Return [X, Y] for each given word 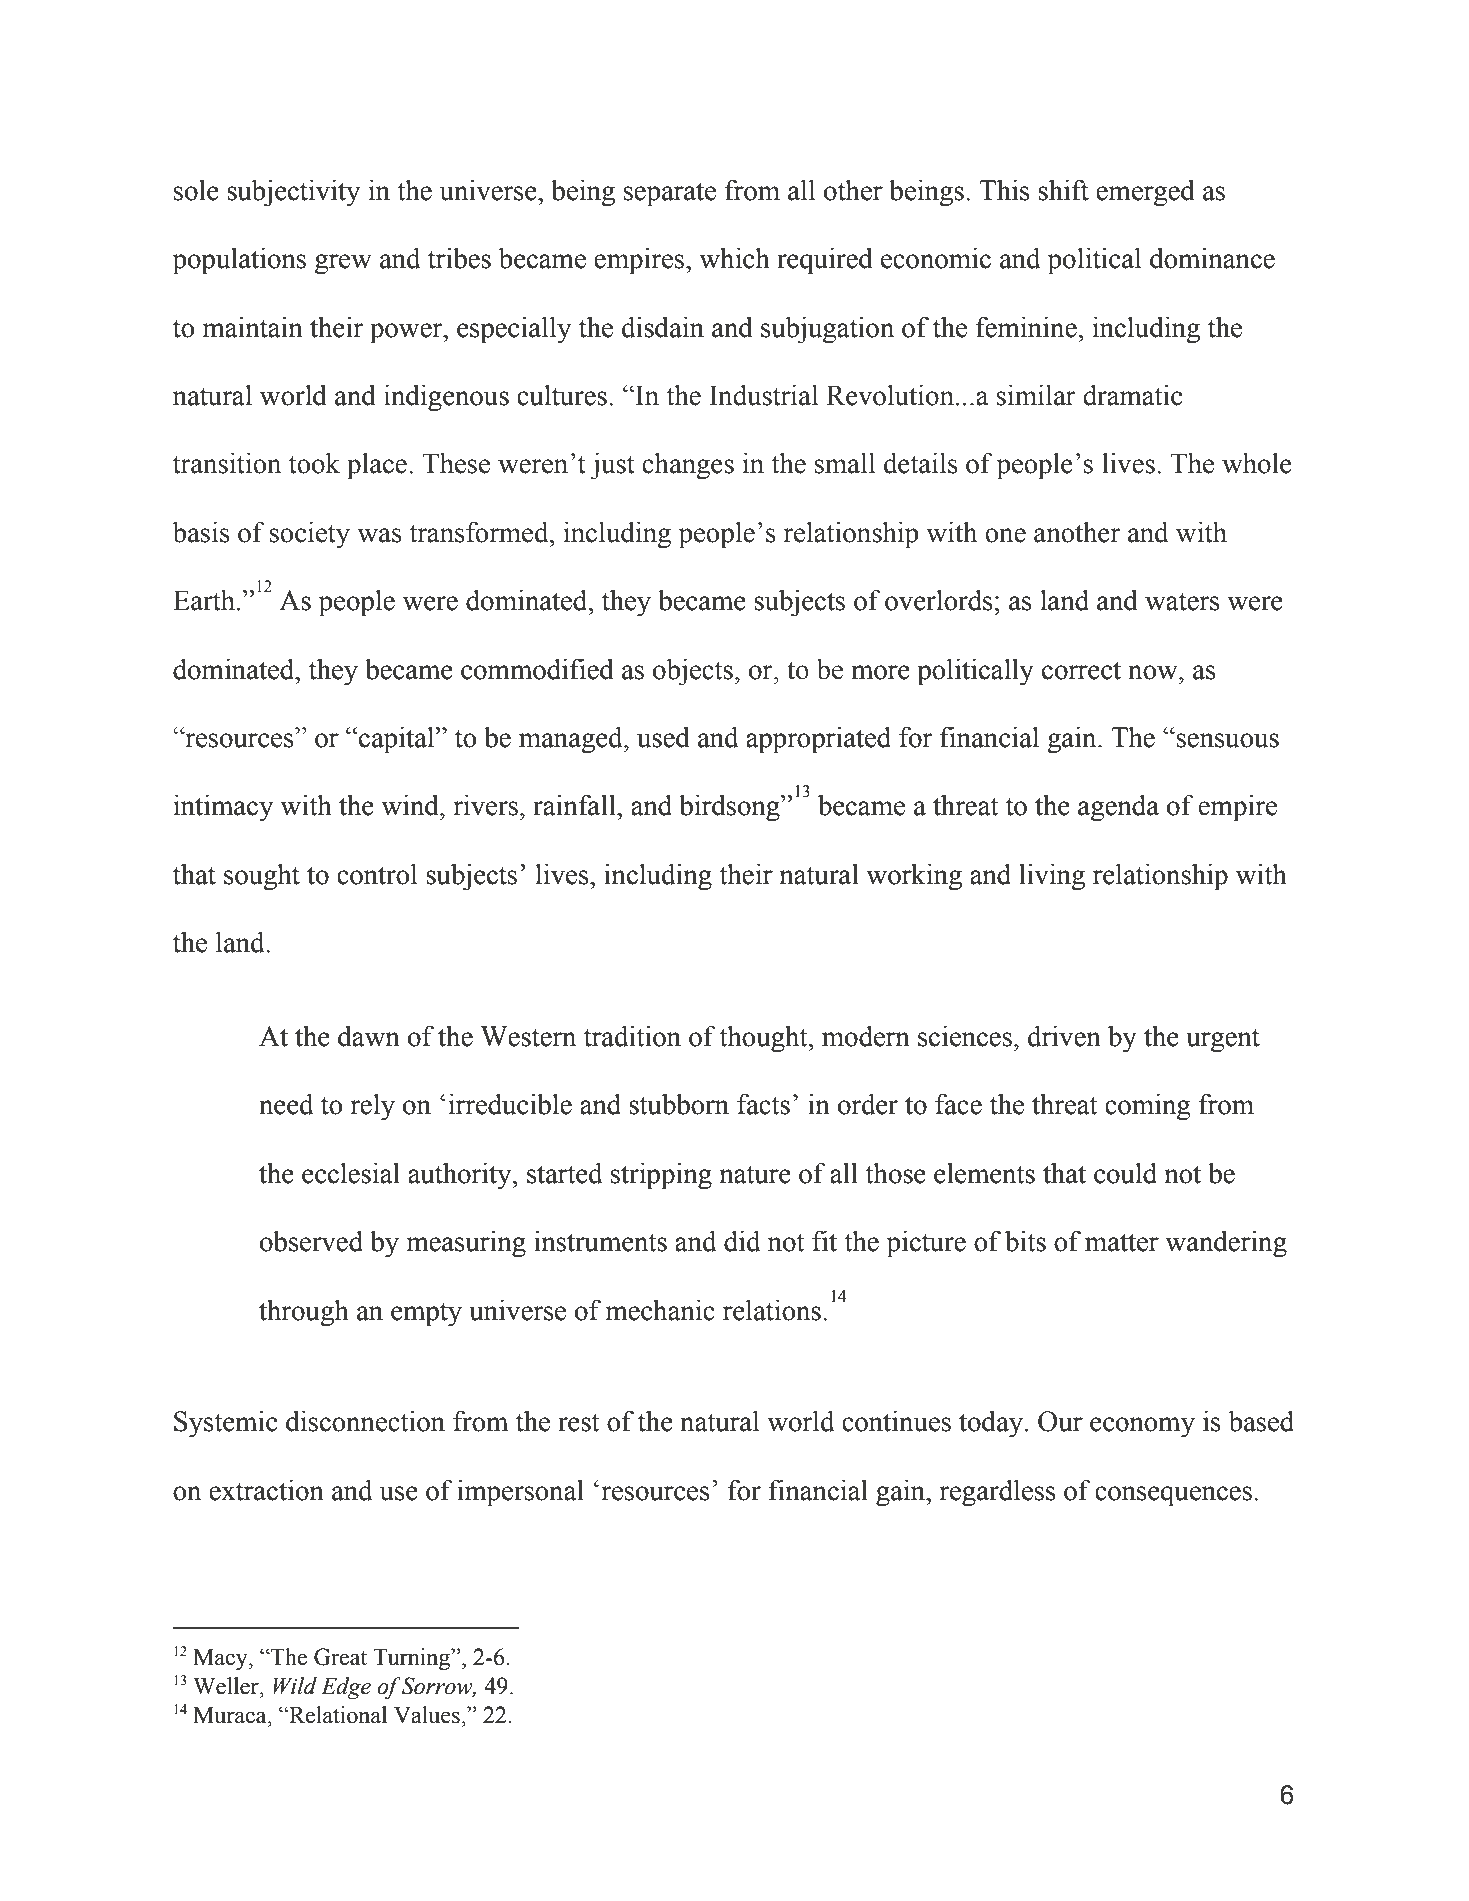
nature [755, 1174]
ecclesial [351, 1173]
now [1154, 672]
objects [693, 672]
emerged [1145, 193]
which [734, 258]
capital [397, 740]
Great [340, 1657]
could [1125, 1173]
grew [343, 264]
